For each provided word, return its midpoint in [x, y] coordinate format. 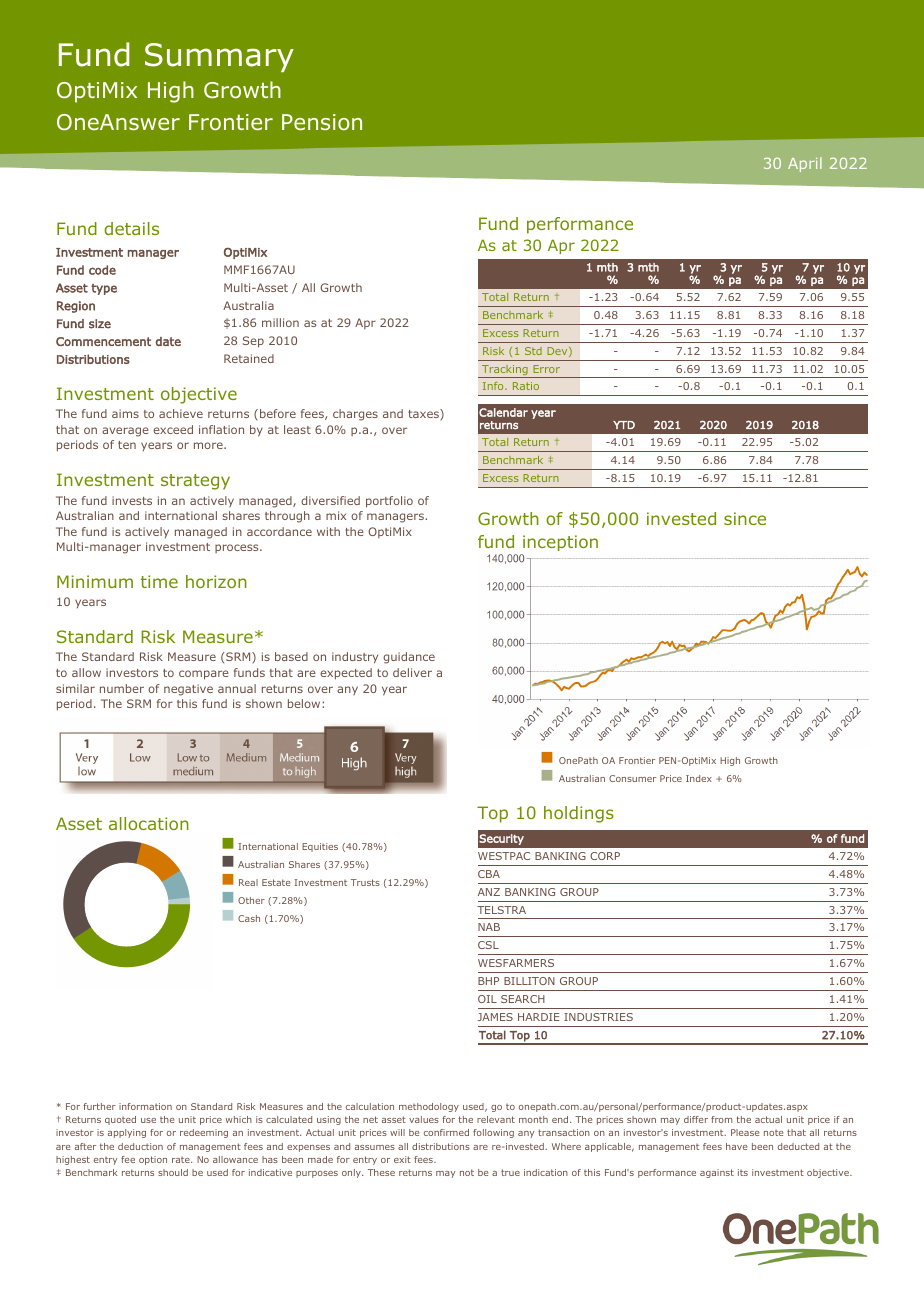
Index [699, 778]
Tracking [505, 371]
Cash [249, 918]
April [805, 164]
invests [132, 500]
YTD [624, 425]
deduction [140, 1146]
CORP [605, 856]
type [104, 289]
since [745, 518]
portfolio [389, 502]
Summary [219, 57]
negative [188, 690]
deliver [412, 672]
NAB [489, 927]
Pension [322, 122]
